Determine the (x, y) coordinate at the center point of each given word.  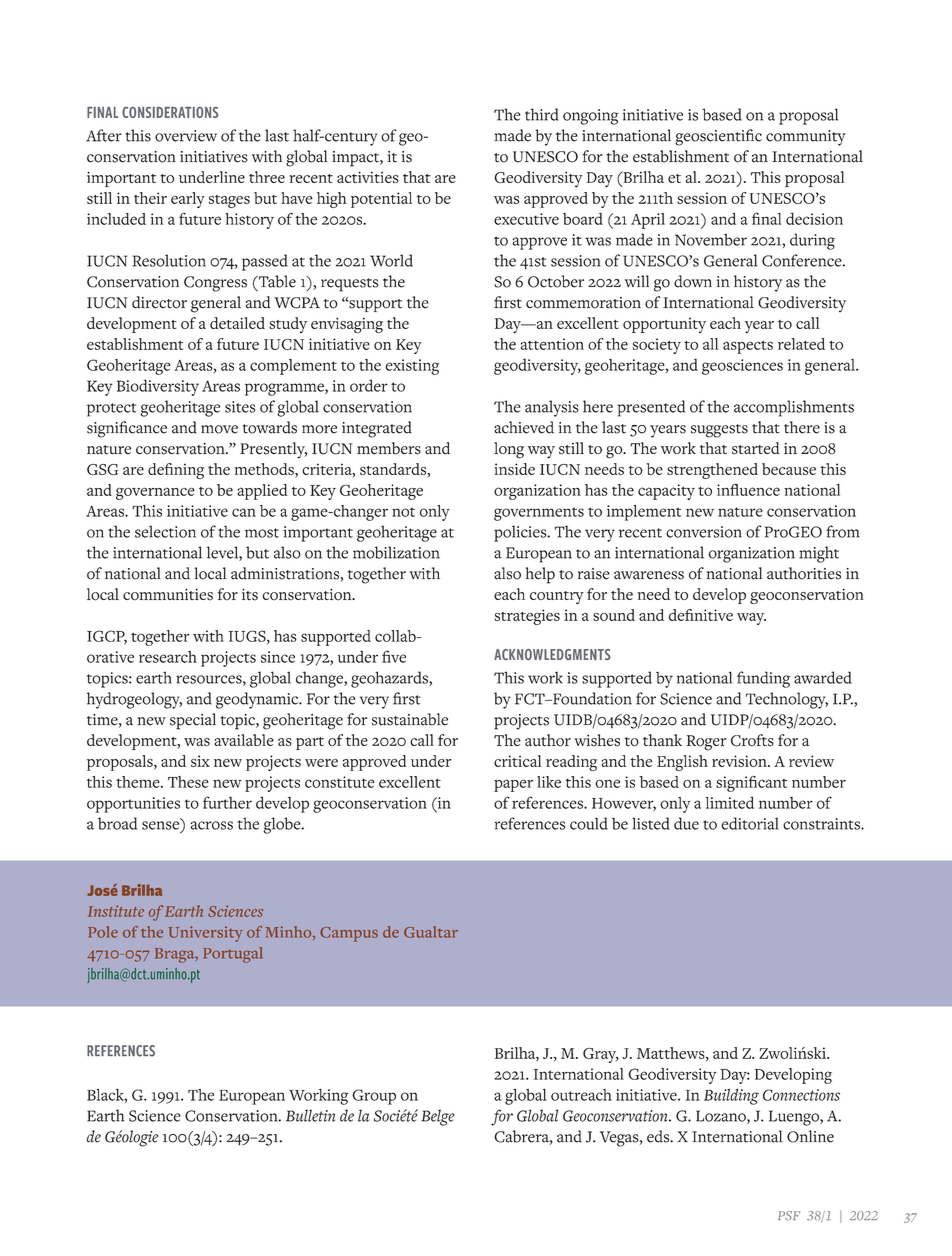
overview (186, 136)
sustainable (410, 719)
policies (521, 533)
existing (412, 367)
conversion (704, 532)
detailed (237, 323)
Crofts (752, 740)
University (206, 934)
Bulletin (310, 1115)
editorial (750, 823)
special (193, 721)
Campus (349, 934)
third (542, 114)
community (806, 138)
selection (165, 532)
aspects (748, 347)
